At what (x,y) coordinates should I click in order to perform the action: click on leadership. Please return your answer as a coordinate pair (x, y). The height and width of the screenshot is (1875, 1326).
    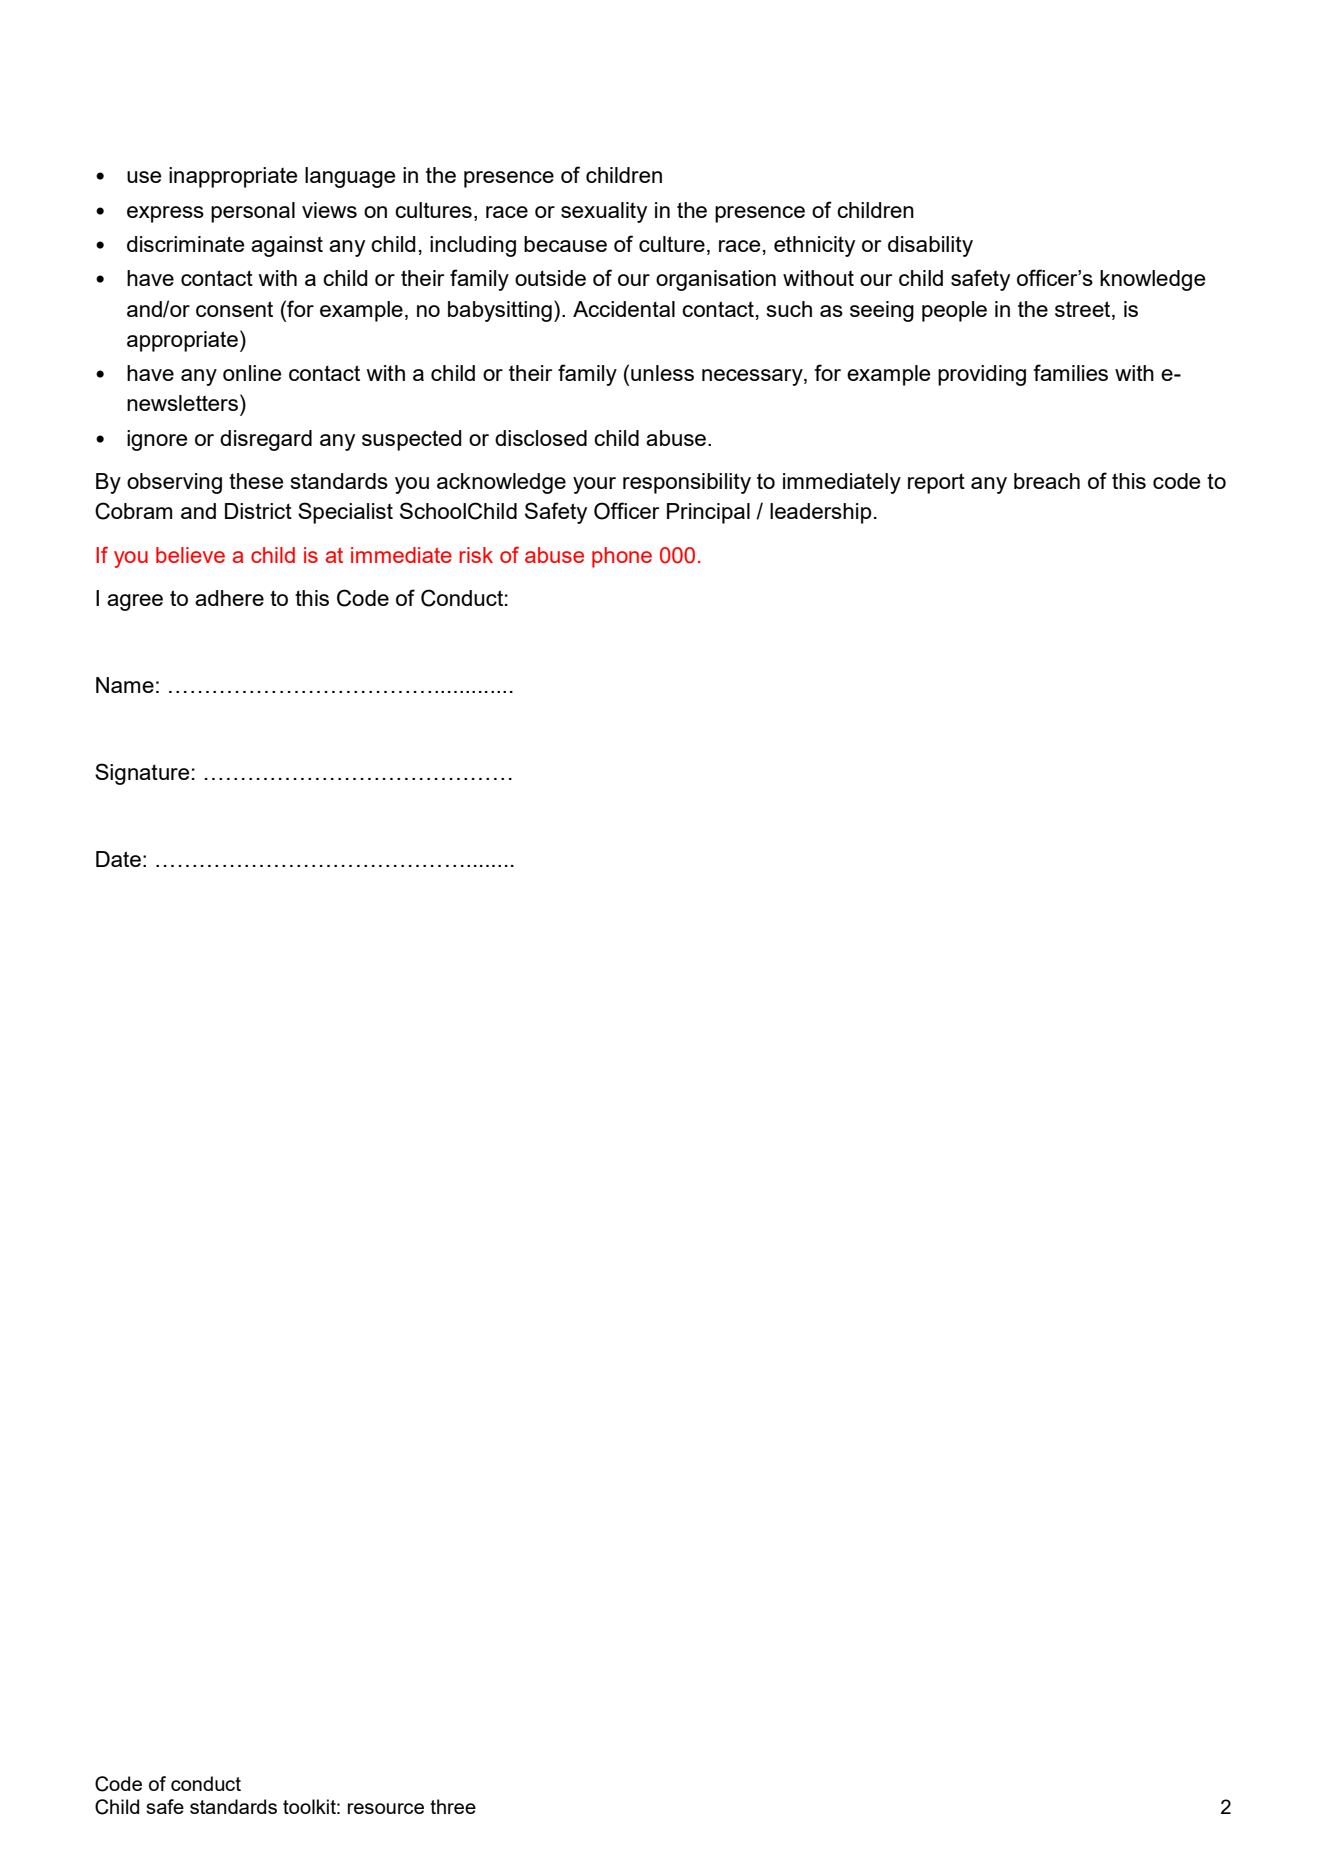
    Looking at the image, I should click on (821, 513).
